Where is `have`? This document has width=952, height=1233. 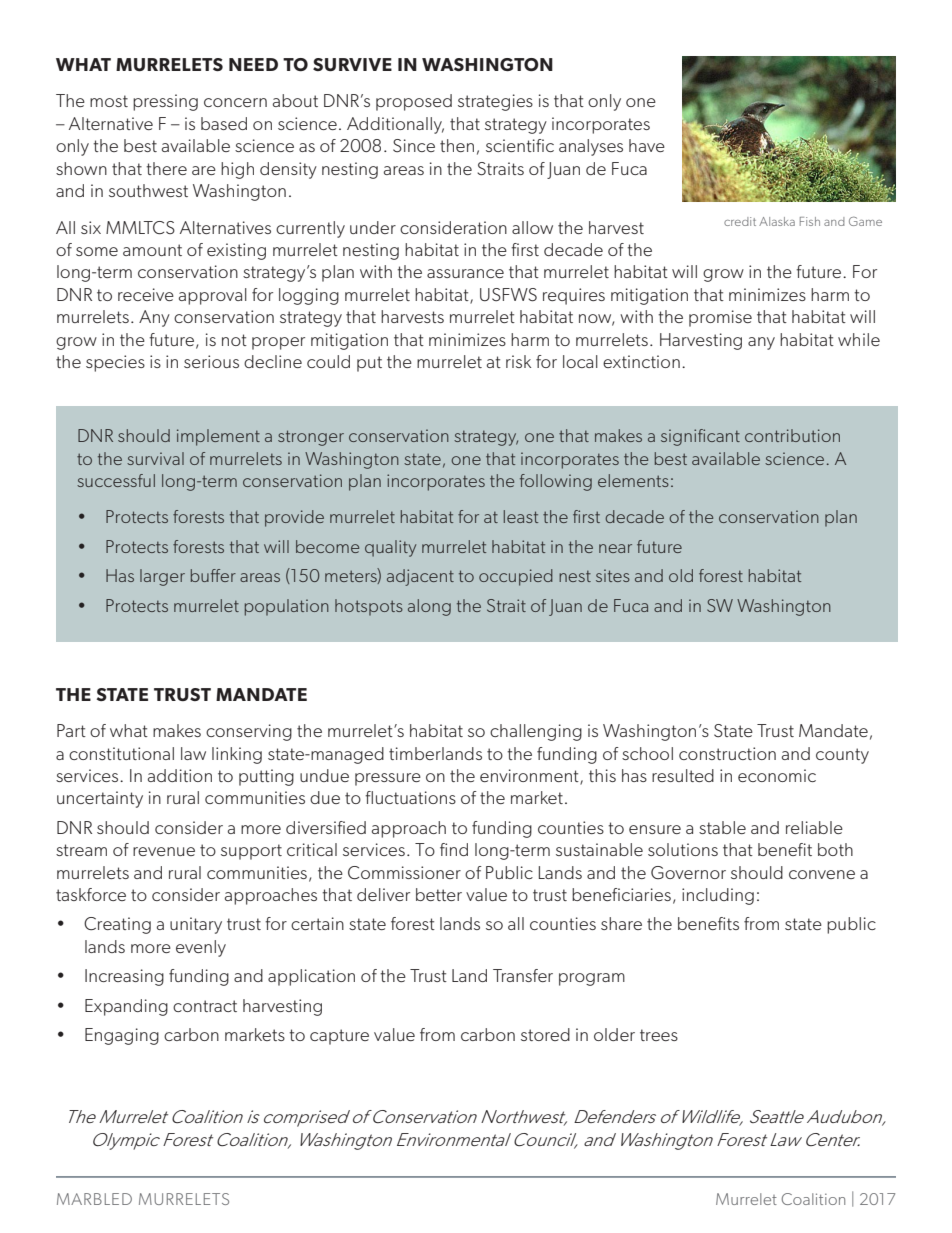 have is located at coordinates (647, 145).
